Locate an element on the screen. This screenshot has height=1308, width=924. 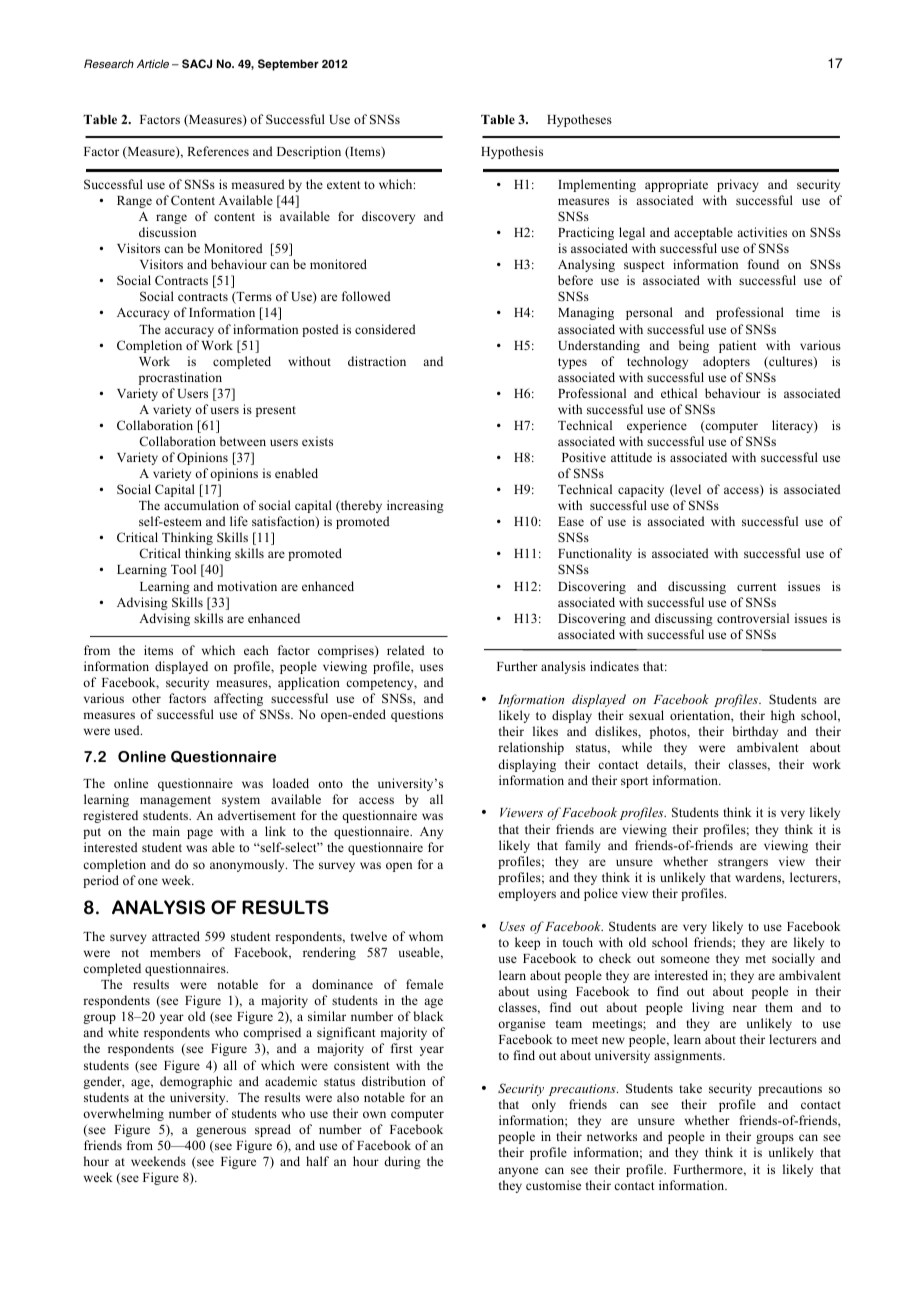
generous is located at coordinates (221, 1132).
